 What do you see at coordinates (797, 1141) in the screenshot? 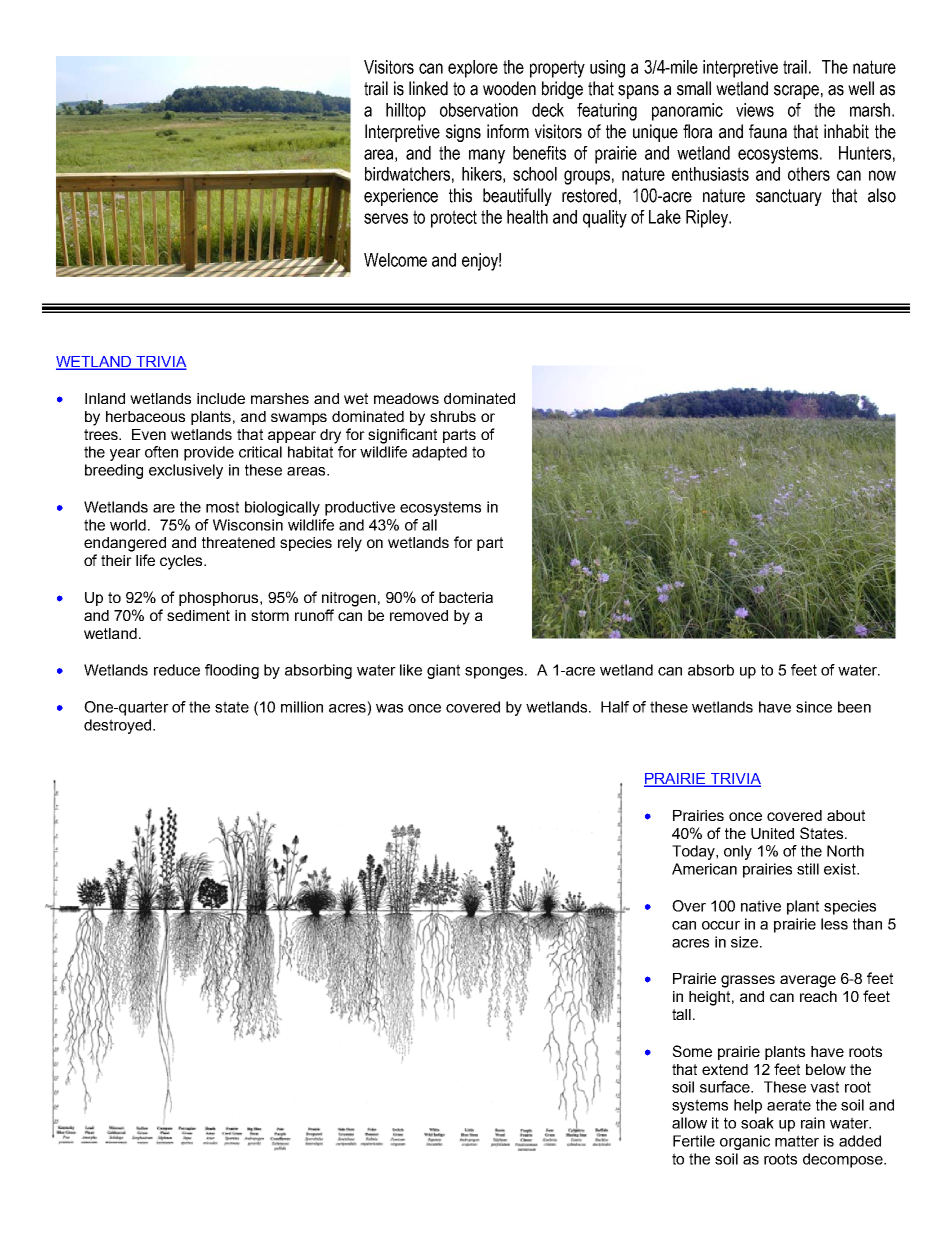
I see `matter` at bounding box center [797, 1141].
